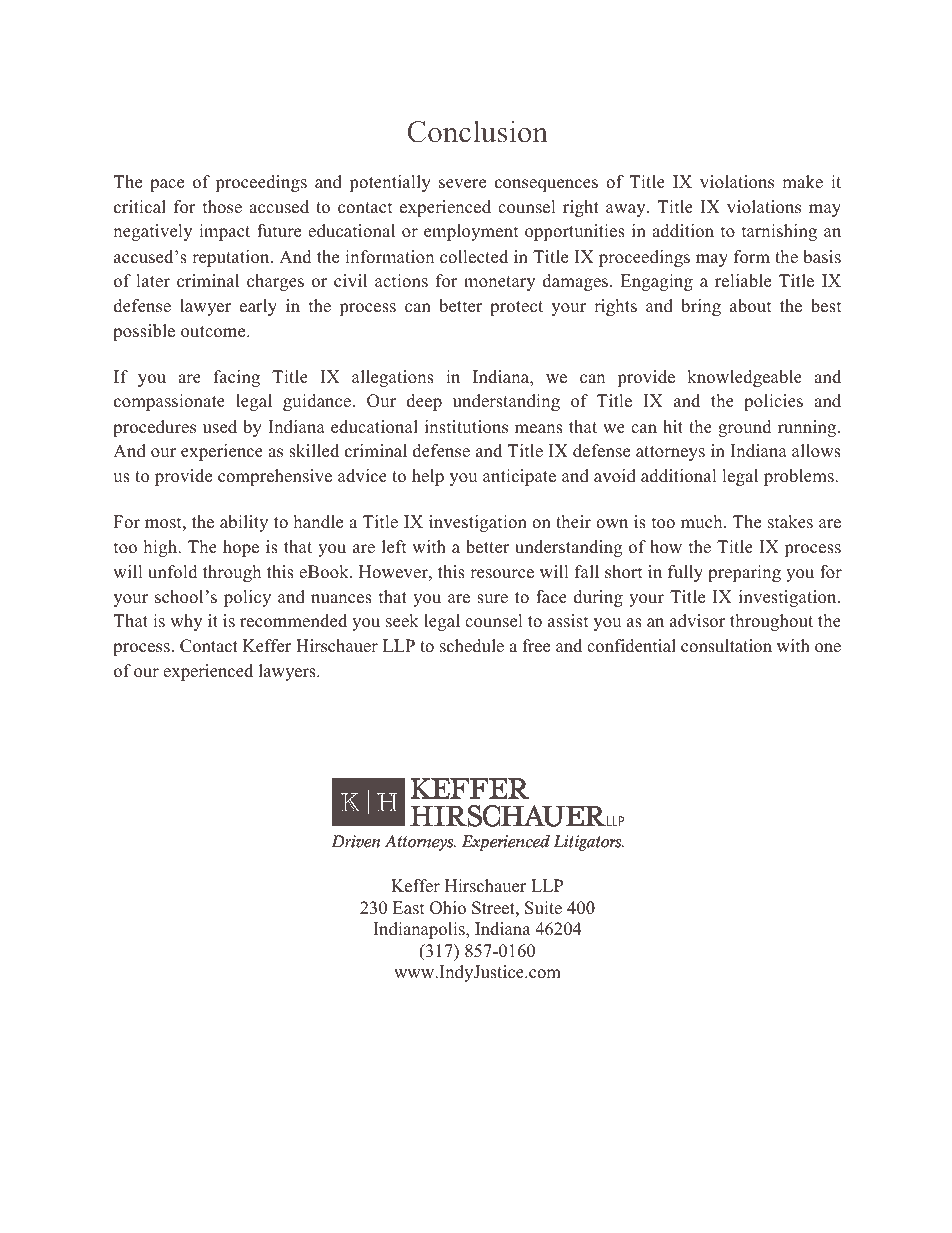 Image resolution: width=952 pixels, height=1233 pixels. I want to click on policies, so click(773, 402).
